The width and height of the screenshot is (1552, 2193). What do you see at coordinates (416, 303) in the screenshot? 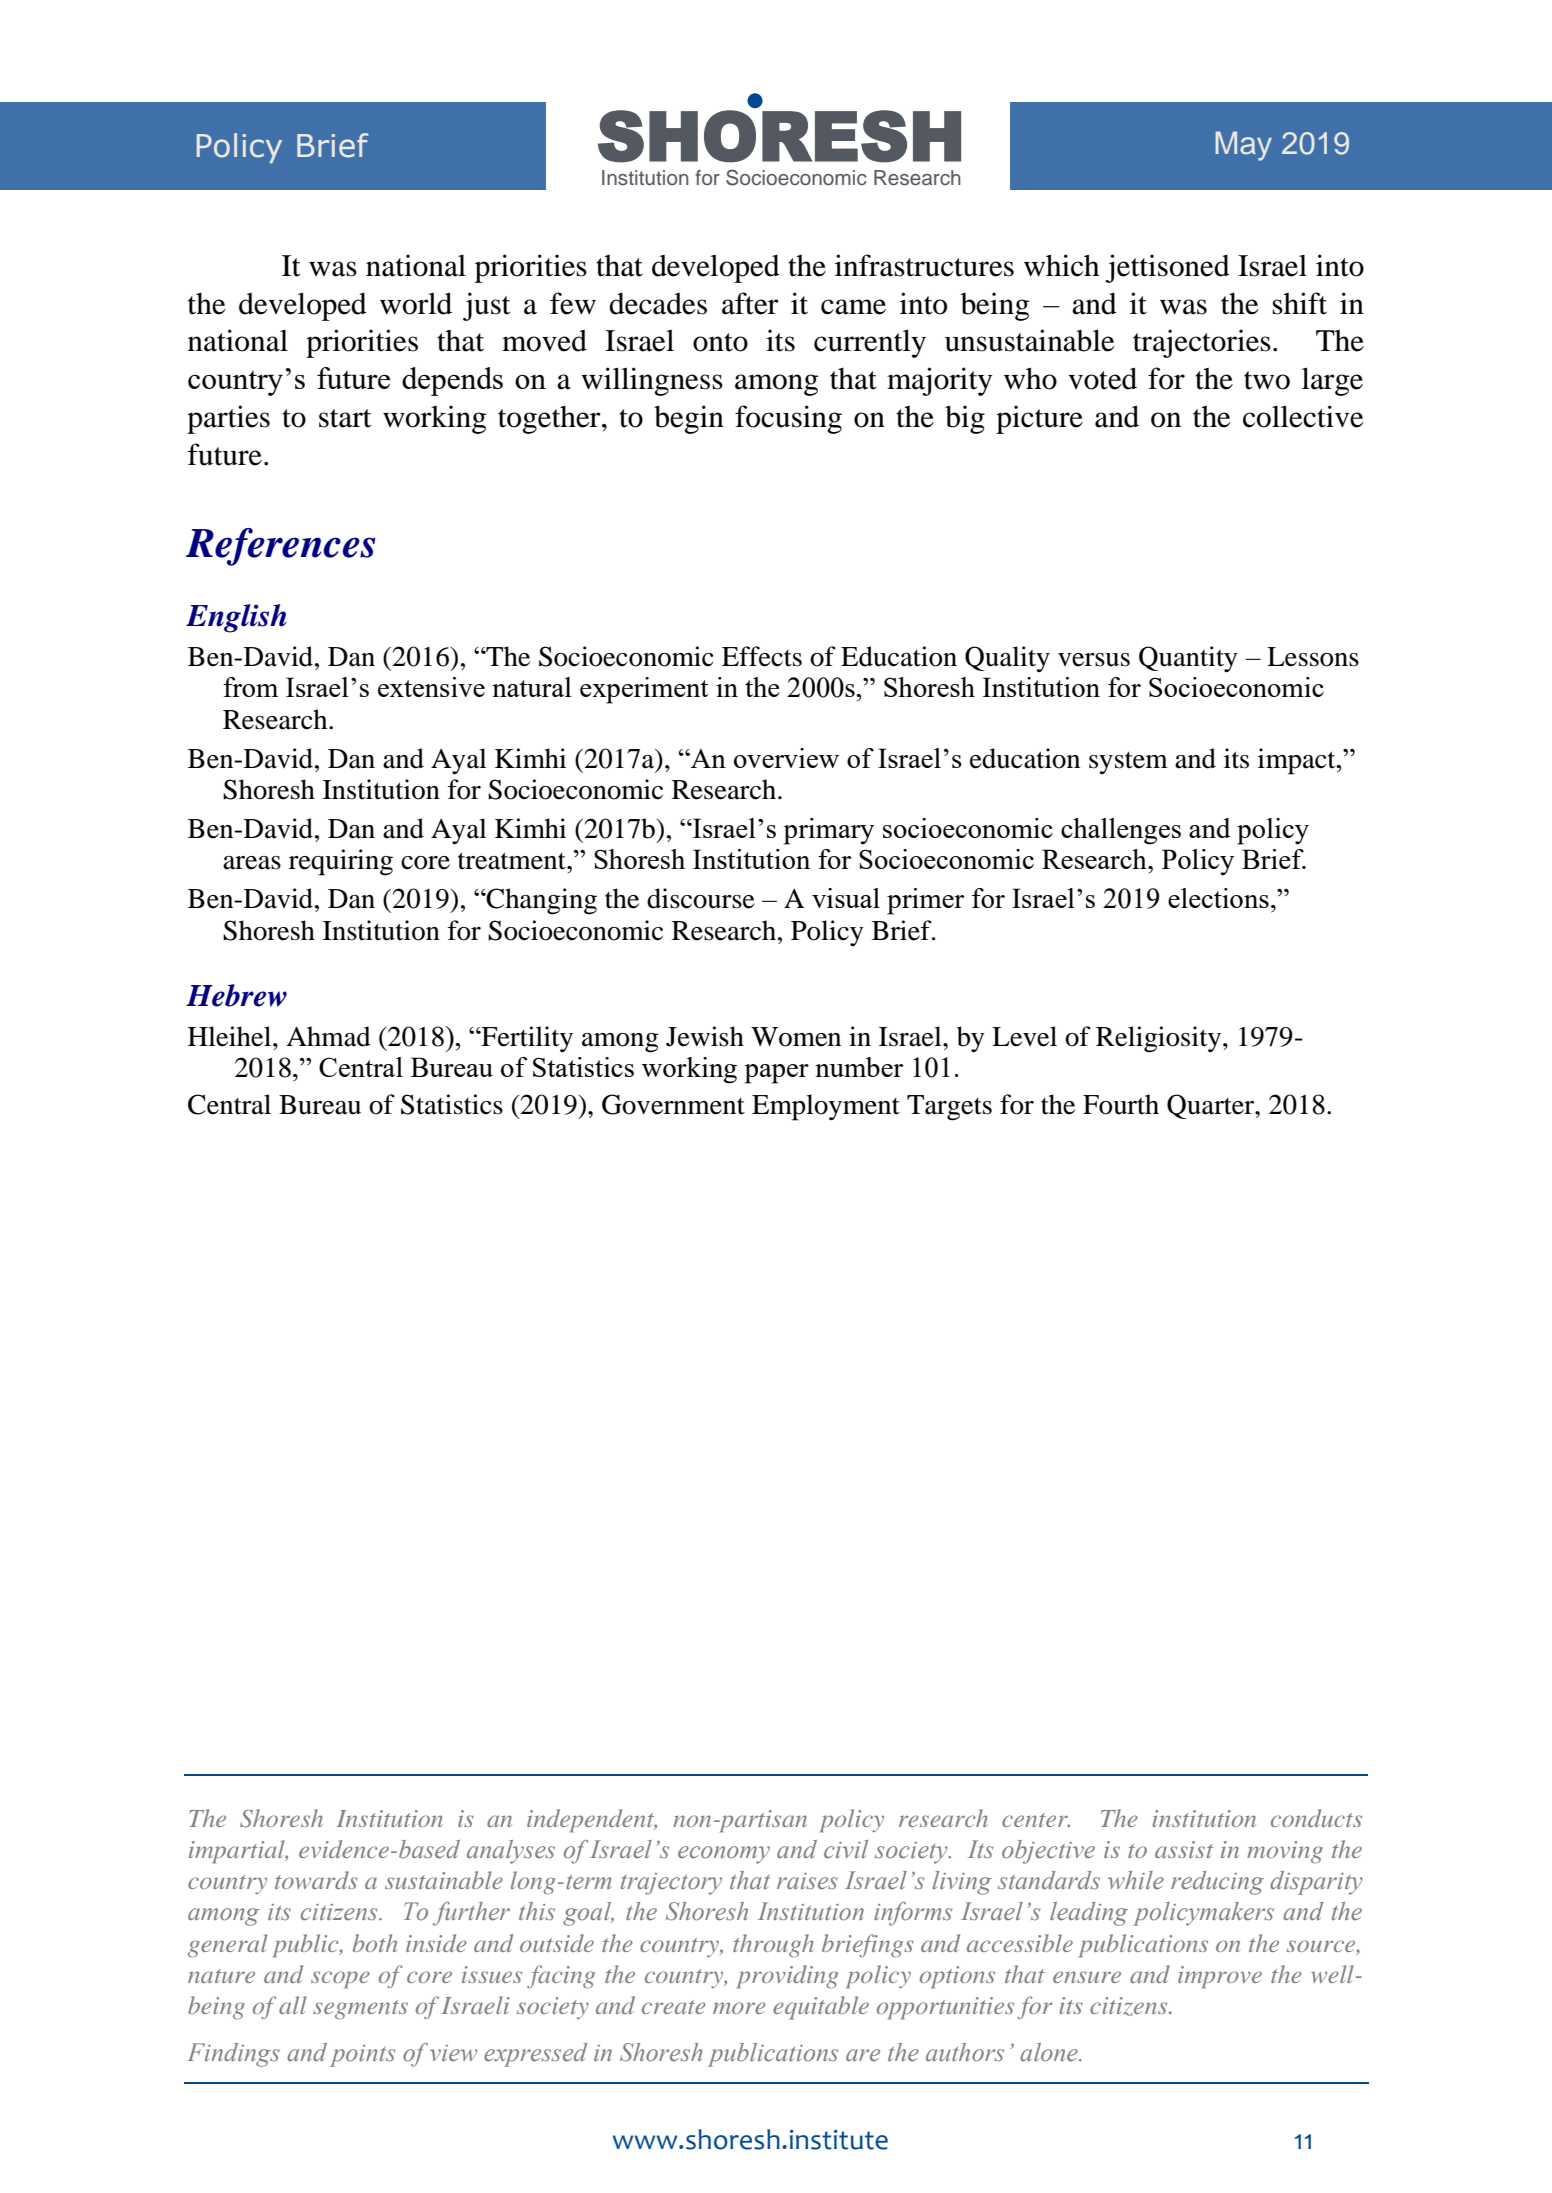
I see `world` at bounding box center [416, 303].
